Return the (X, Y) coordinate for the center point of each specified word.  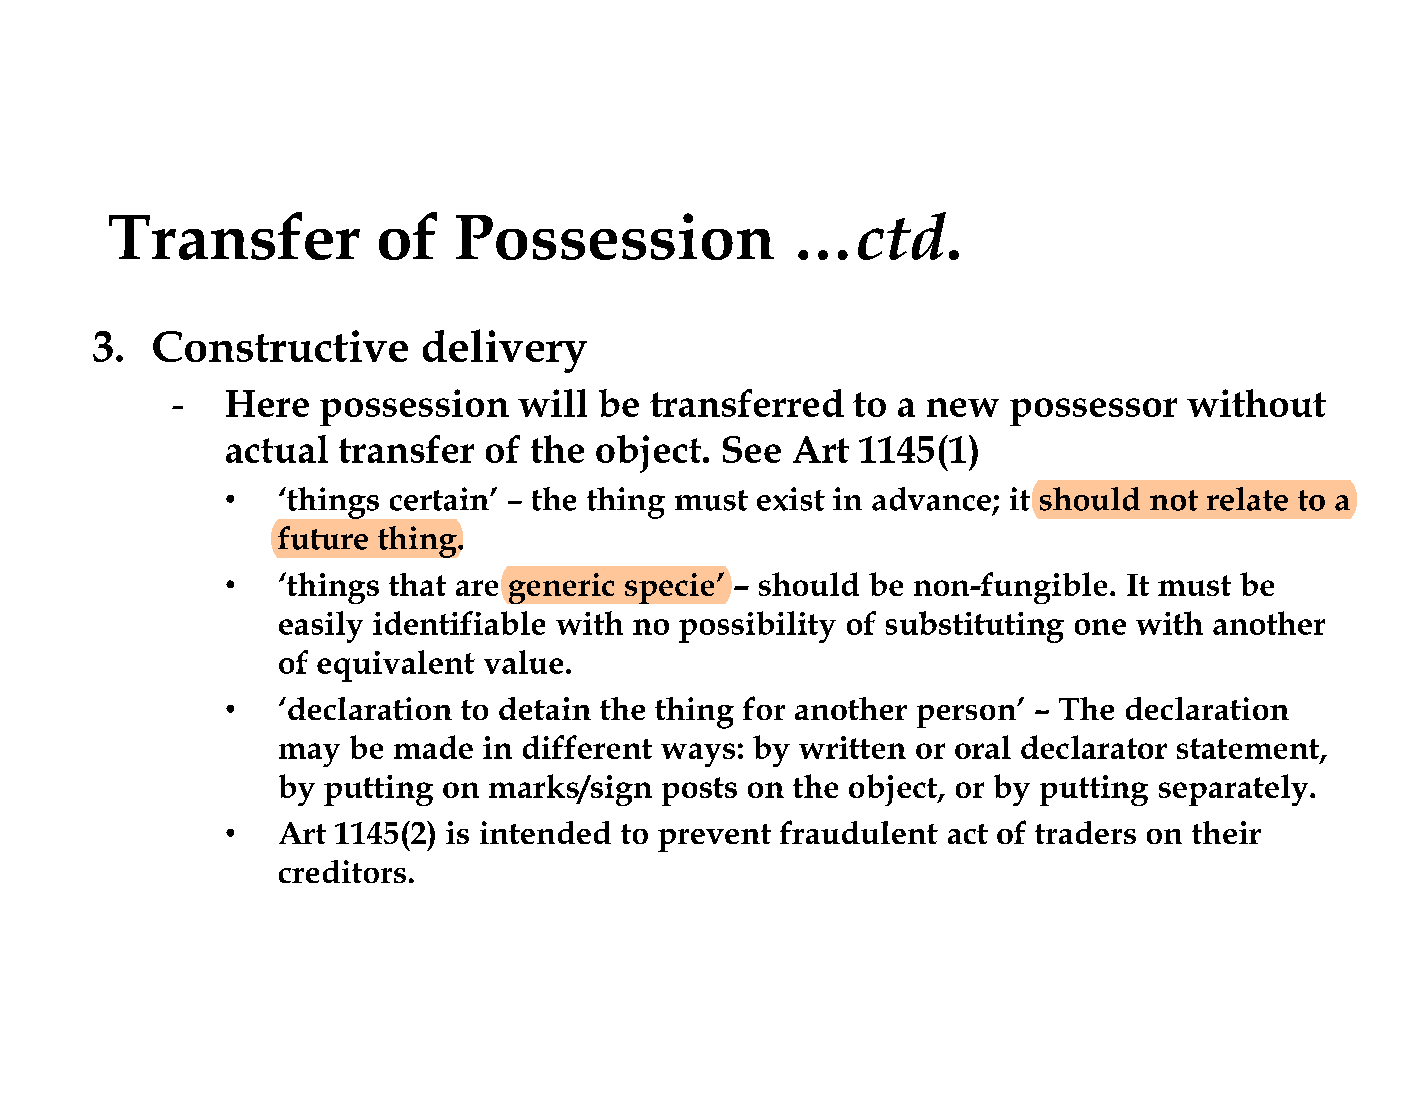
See (752, 449)
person (967, 716)
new (963, 407)
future (323, 538)
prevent (714, 838)
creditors (342, 871)
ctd (902, 236)
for (764, 708)
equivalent (396, 666)
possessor (1093, 412)
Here (267, 403)
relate (1247, 499)
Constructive (280, 346)
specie (669, 588)
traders (1085, 832)
